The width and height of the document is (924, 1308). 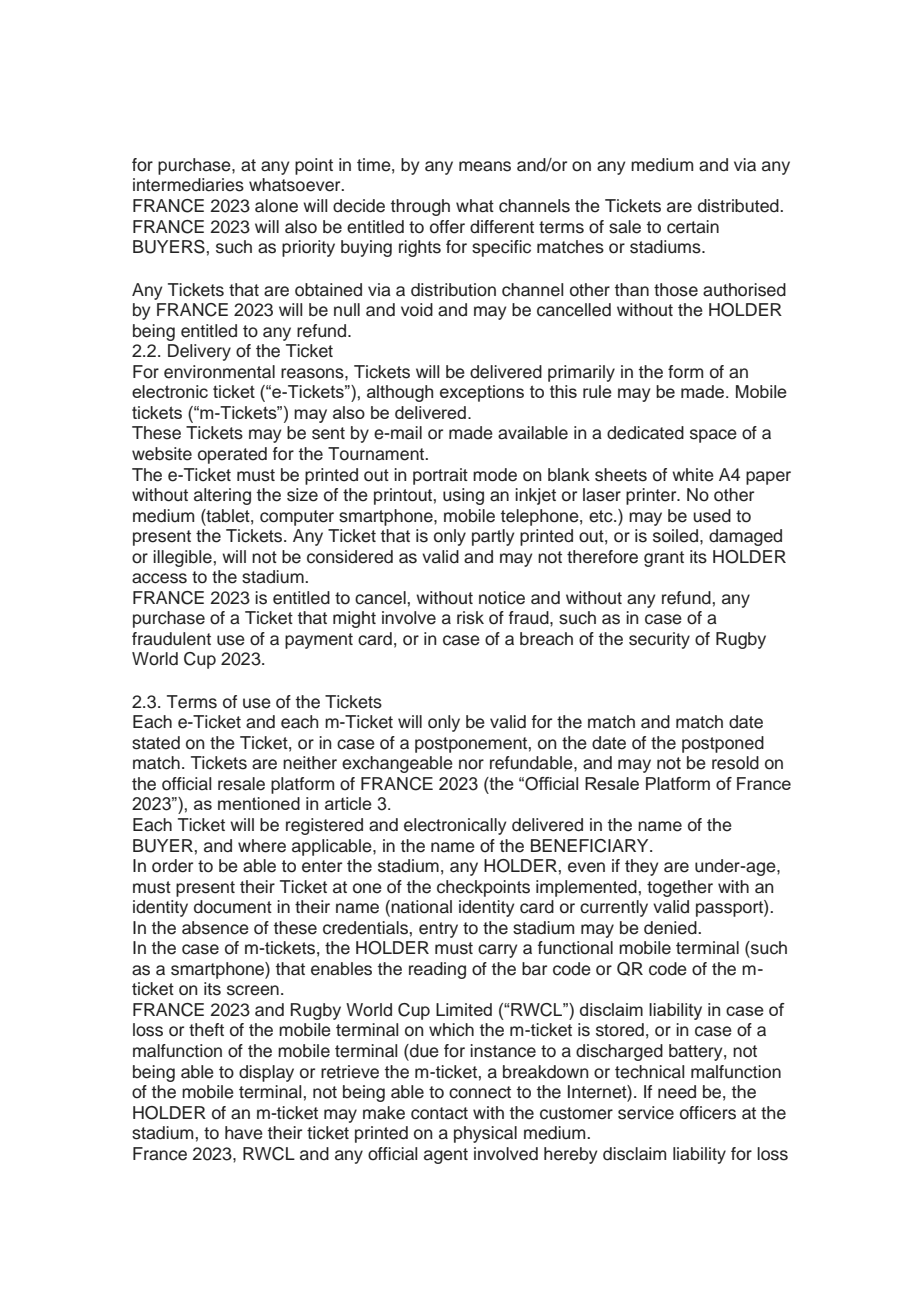 I want to click on absence, so click(x=215, y=928).
